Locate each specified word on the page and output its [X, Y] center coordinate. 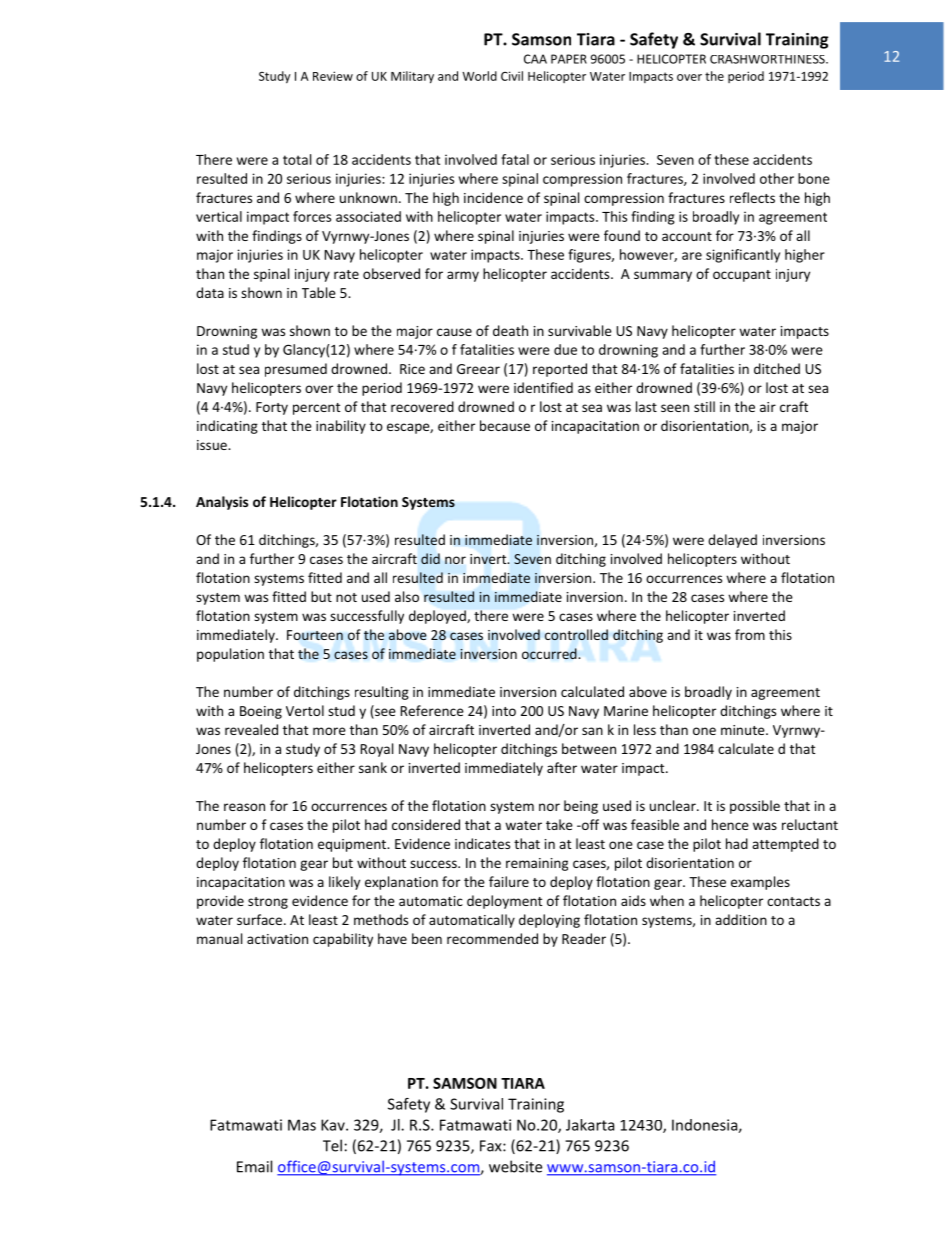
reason [244, 807]
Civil [512, 76]
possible [755, 807]
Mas [302, 1125]
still [704, 406]
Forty [272, 408]
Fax [492, 1146]
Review [333, 76]
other [777, 178]
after [562, 767]
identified [543, 387]
